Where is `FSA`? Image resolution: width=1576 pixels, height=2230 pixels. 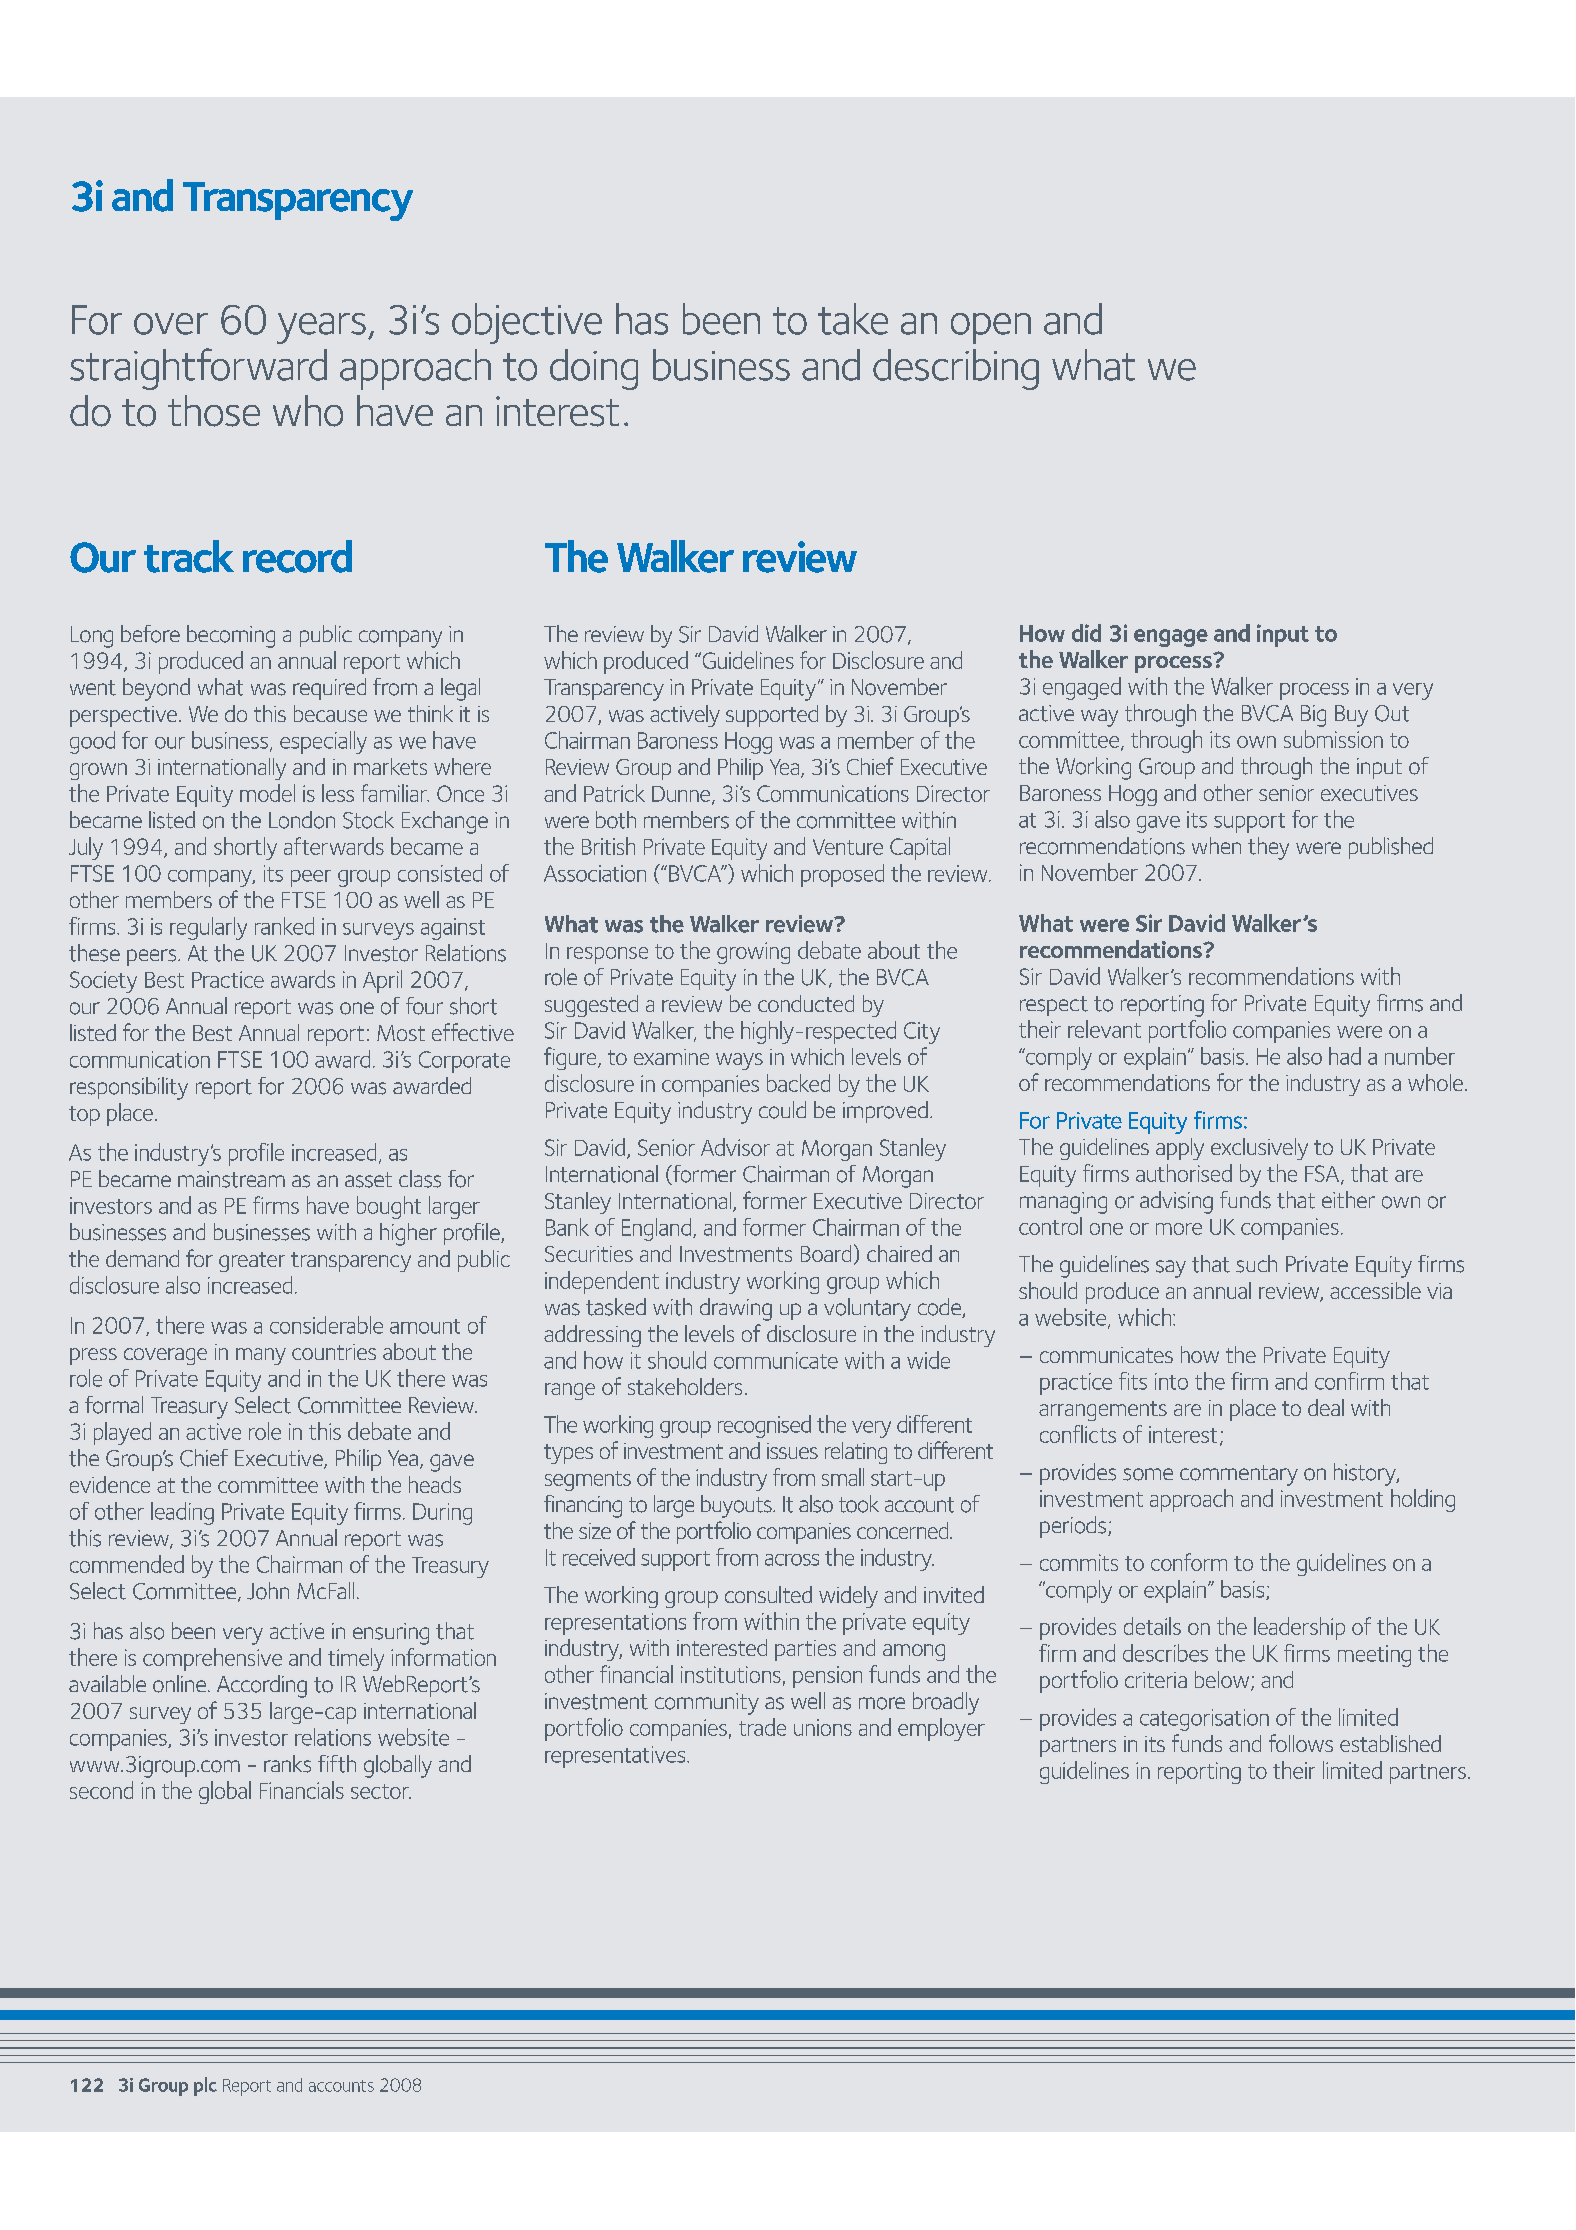
FSA is located at coordinates (1323, 1174).
